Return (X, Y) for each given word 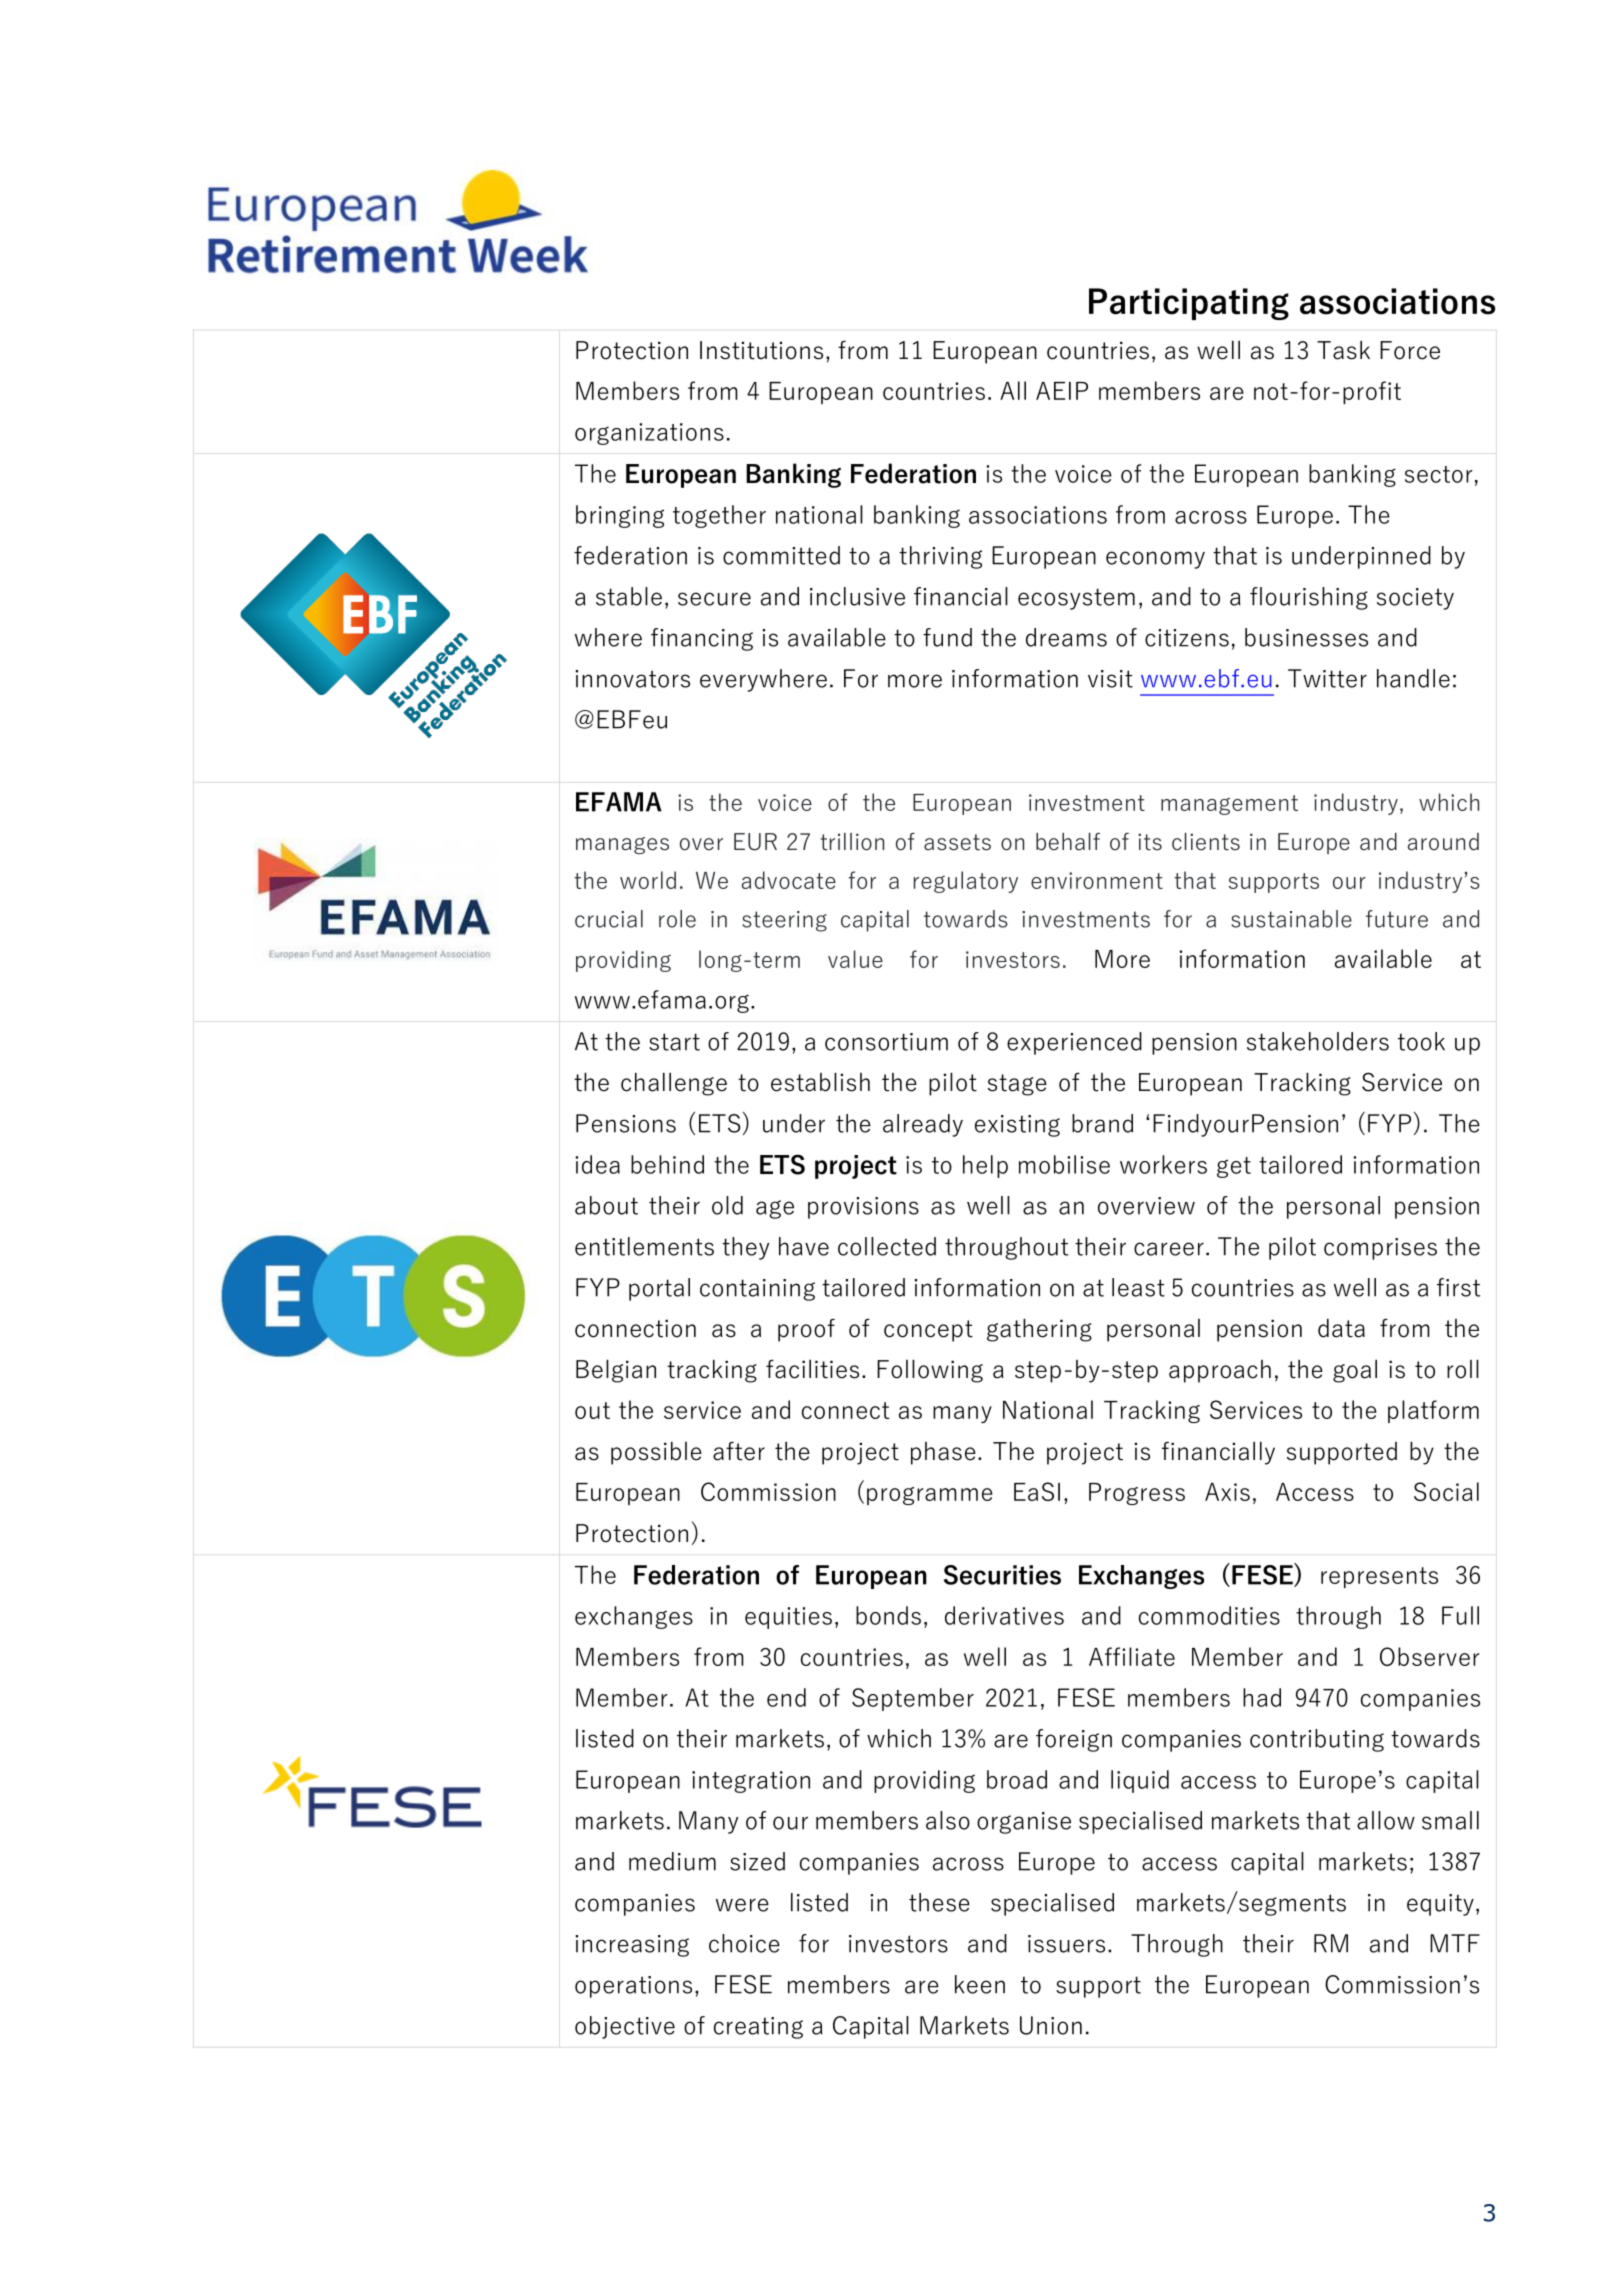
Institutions (761, 350)
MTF (1455, 1943)
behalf (1068, 842)
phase (943, 1453)
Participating (1189, 304)
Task (1343, 350)
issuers (1066, 1944)
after (739, 1451)
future (1397, 919)
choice (744, 1943)
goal (1355, 1371)
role (677, 919)
